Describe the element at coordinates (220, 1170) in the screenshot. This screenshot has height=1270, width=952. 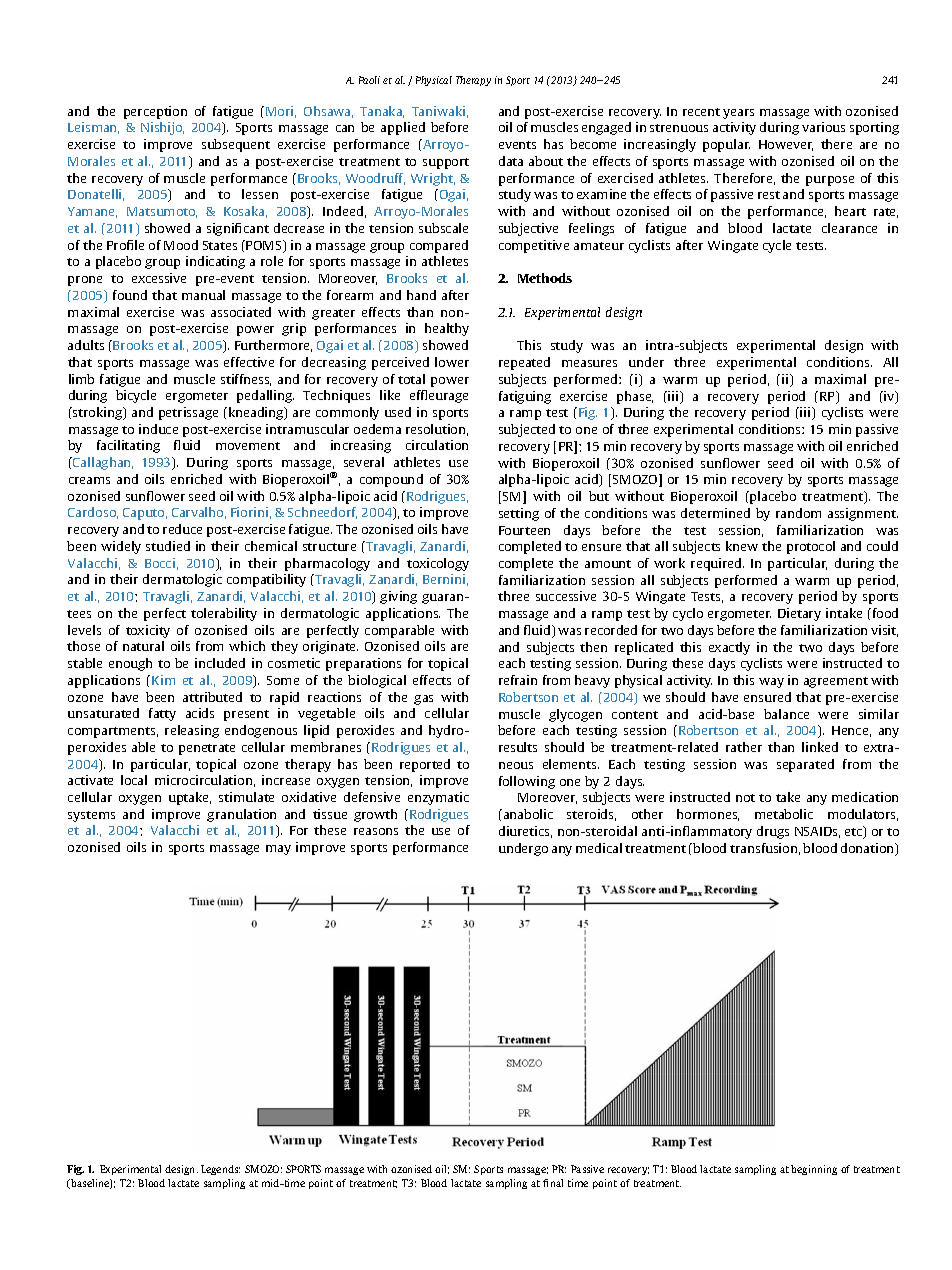
I see `Legends` at that location.
